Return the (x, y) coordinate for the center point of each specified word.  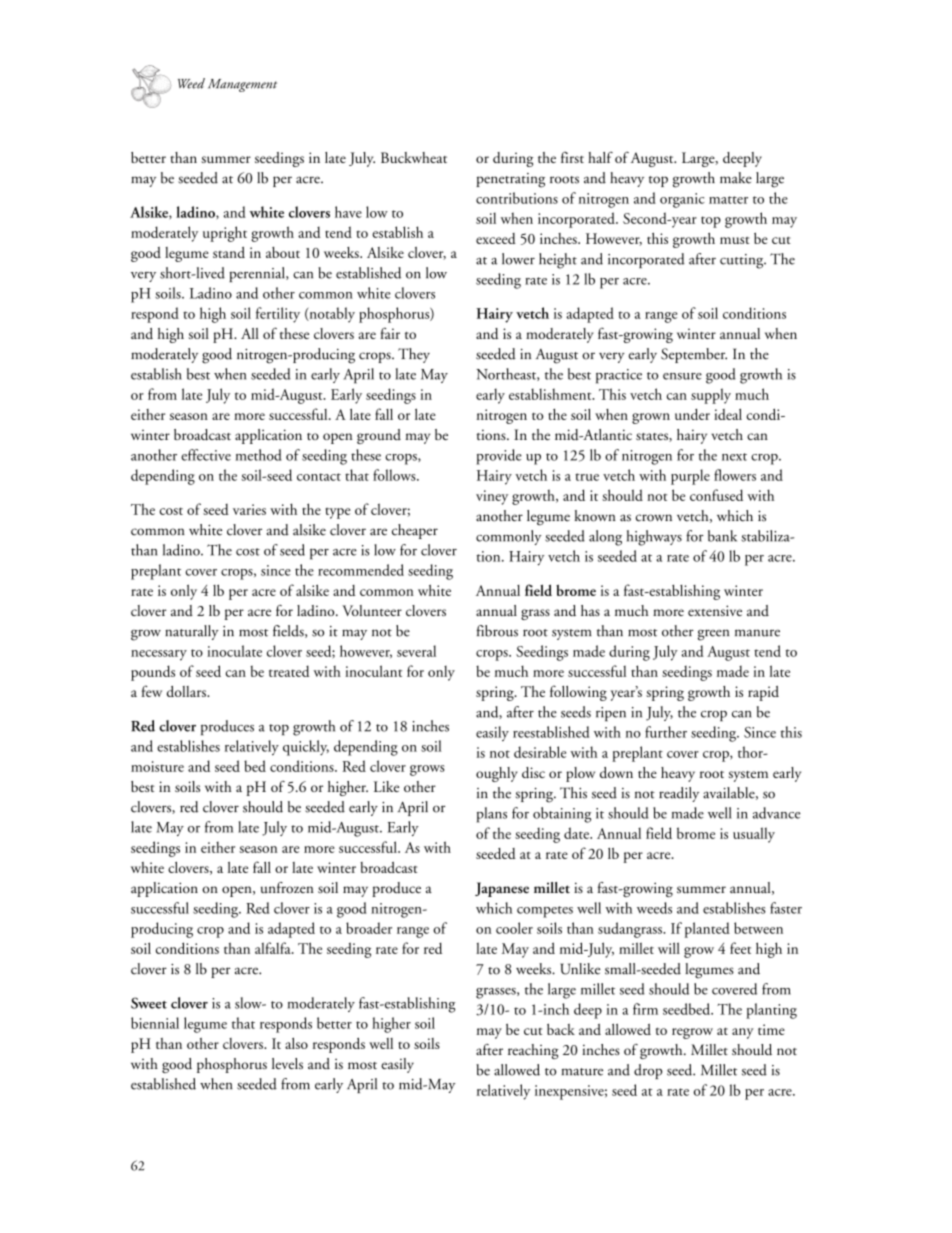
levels (287, 1063)
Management (242, 85)
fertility (278, 315)
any (743, 1033)
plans (492, 815)
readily (679, 794)
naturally (192, 632)
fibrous (497, 631)
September (694, 355)
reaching (533, 1051)
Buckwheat (414, 157)
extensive (715, 610)
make (736, 178)
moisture (157, 766)
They (414, 355)
